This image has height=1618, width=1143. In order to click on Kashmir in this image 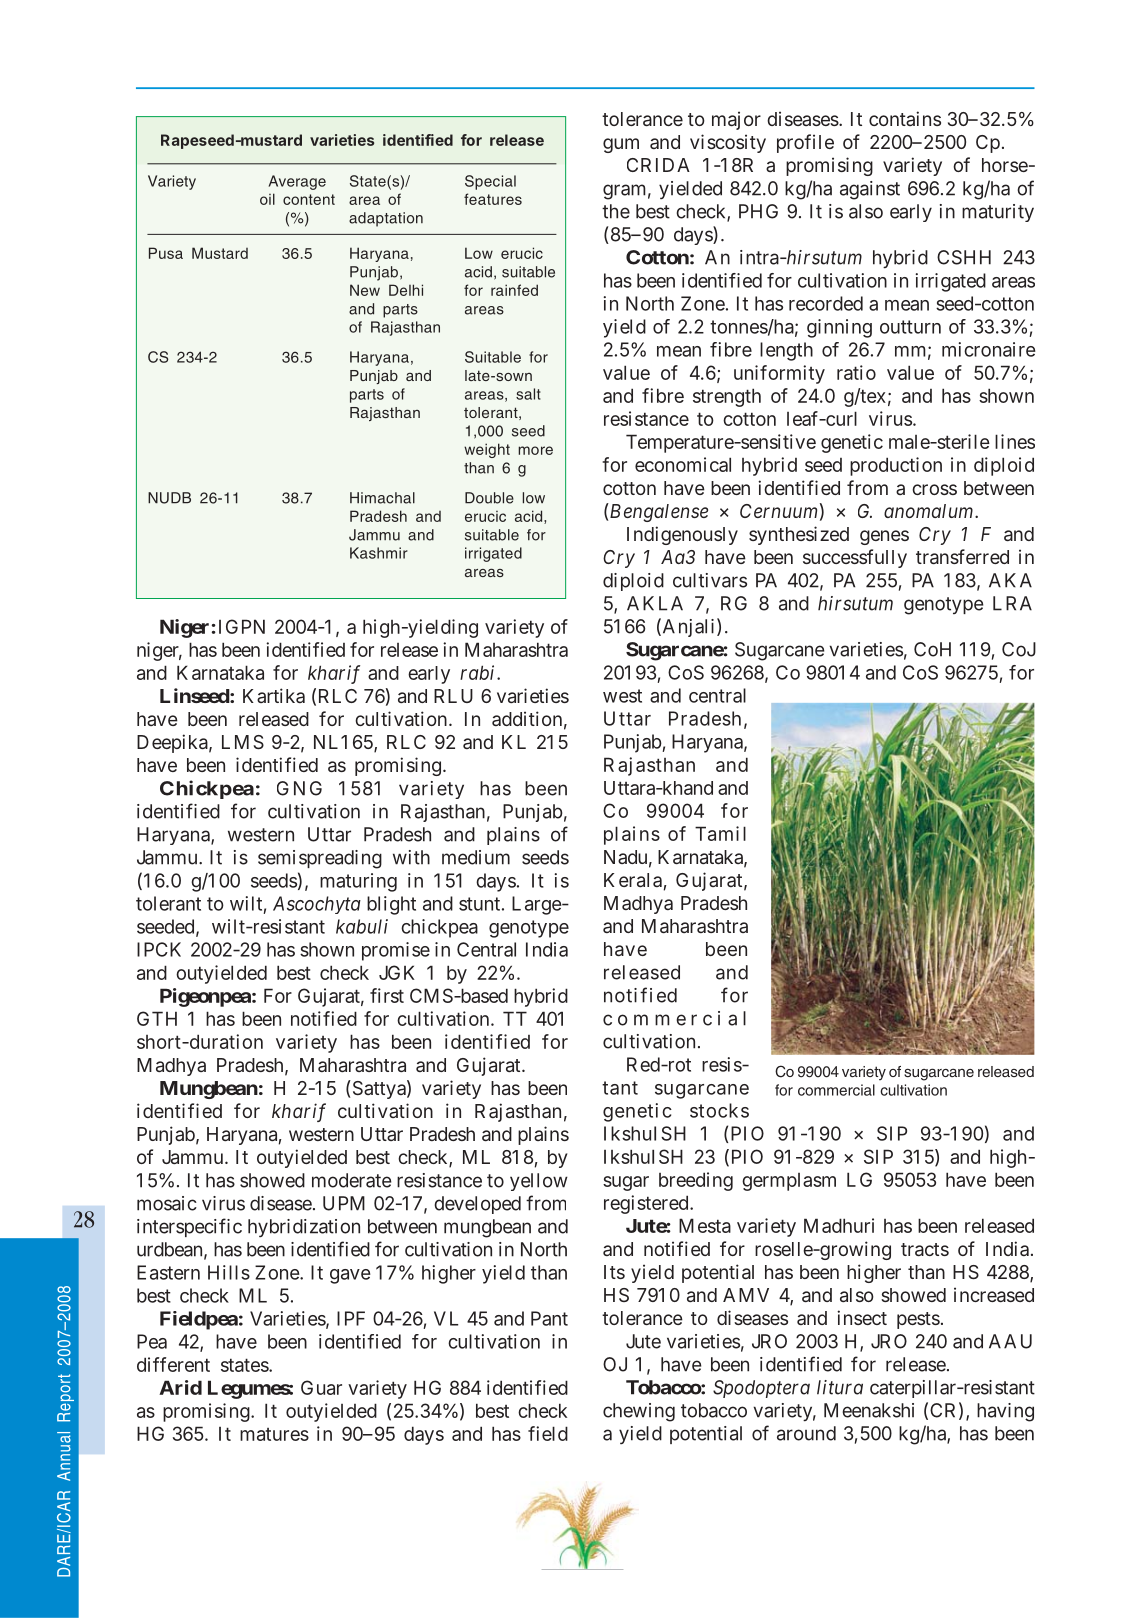, I will do `click(379, 553)`.
